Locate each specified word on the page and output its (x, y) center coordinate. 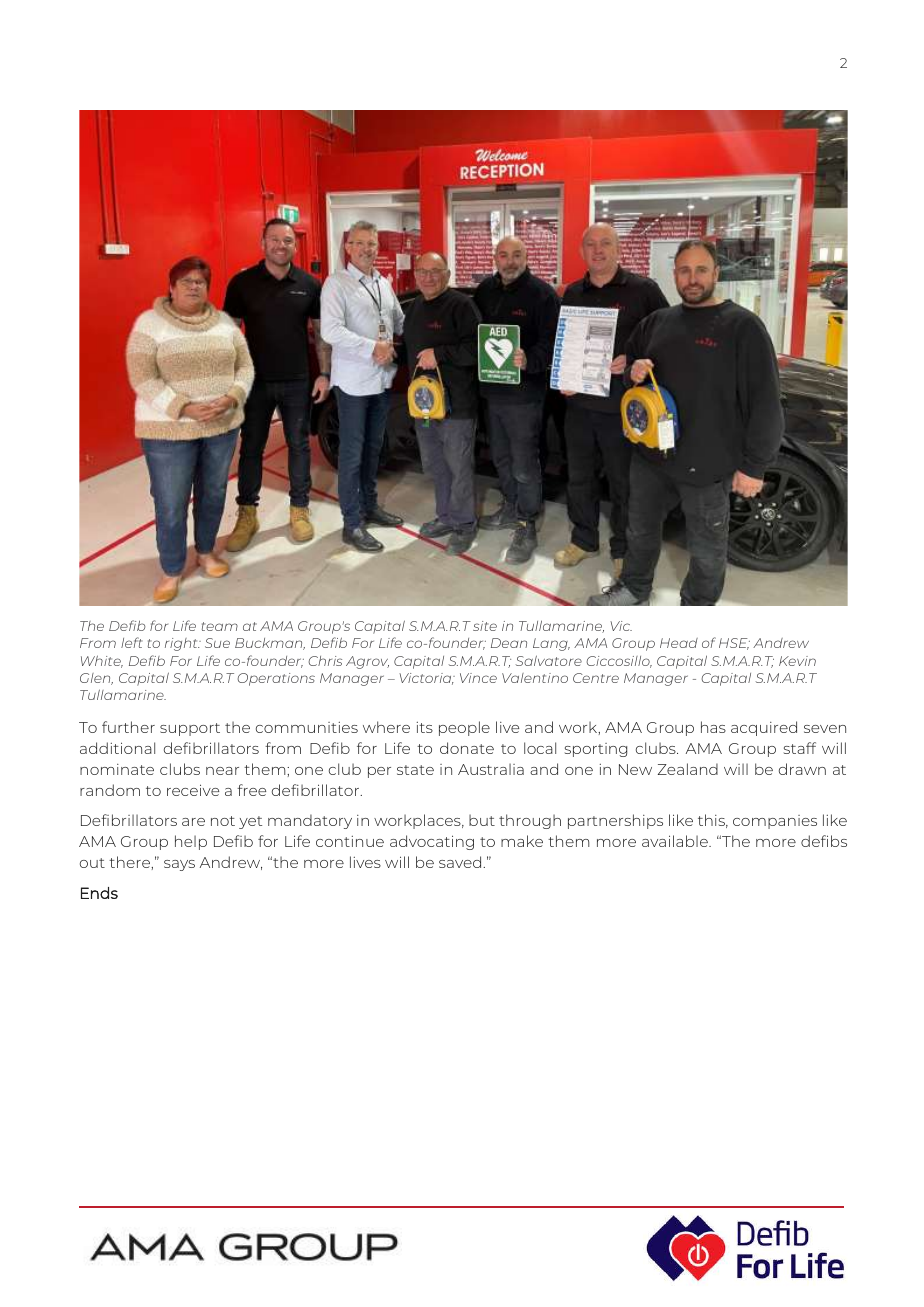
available (676, 841)
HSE (734, 644)
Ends (99, 893)
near (222, 771)
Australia (491, 769)
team (220, 626)
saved (461, 862)
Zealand (688, 769)
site (485, 626)
